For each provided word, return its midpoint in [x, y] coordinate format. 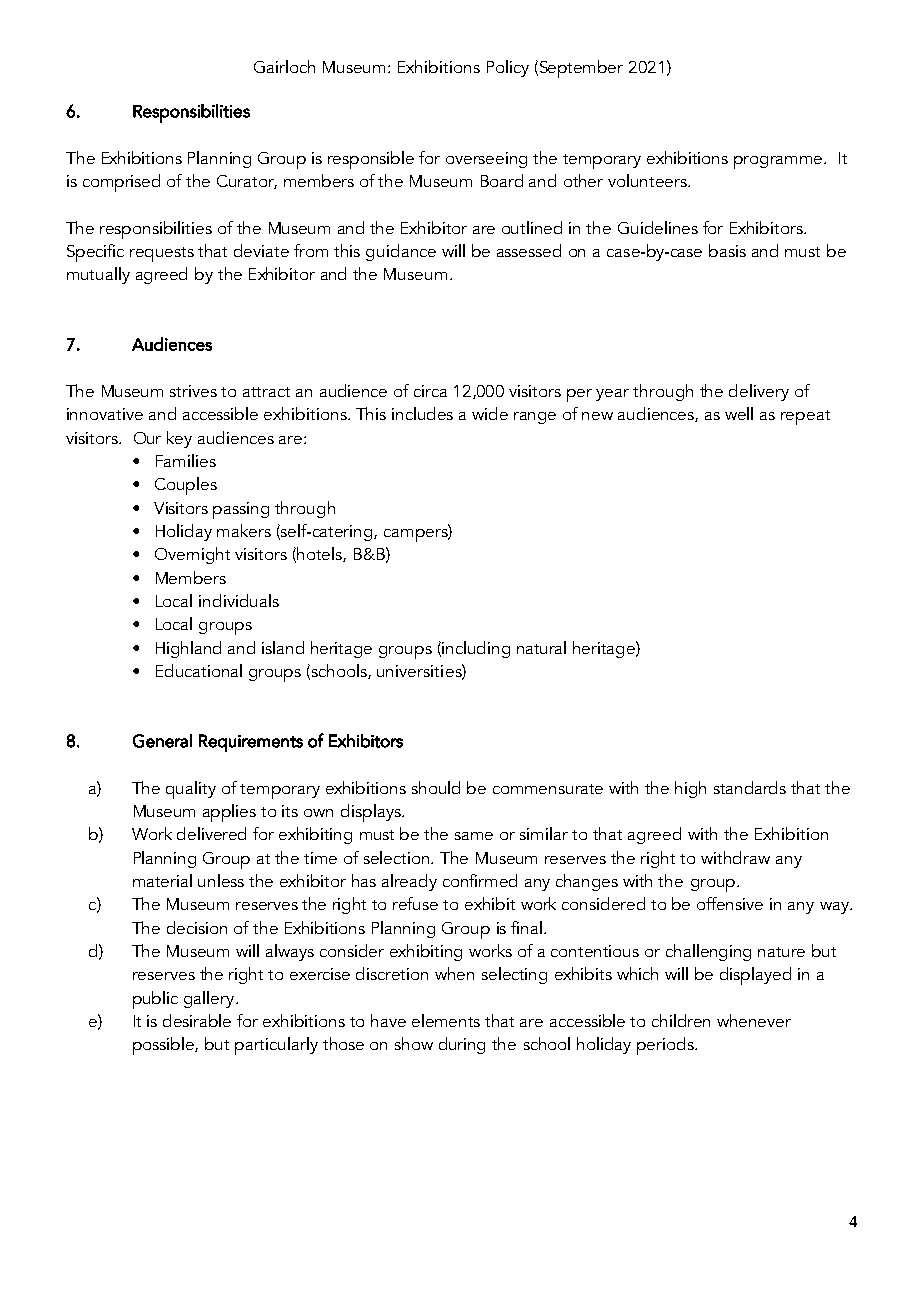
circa [430, 391]
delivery [759, 392]
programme [780, 162]
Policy [508, 68]
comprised [121, 183]
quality [191, 790]
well [739, 413]
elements [446, 1020]
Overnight [192, 555]
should [436, 787]
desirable [197, 1020]
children [681, 1020]
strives [193, 391]
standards [750, 787]
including [475, 649]
